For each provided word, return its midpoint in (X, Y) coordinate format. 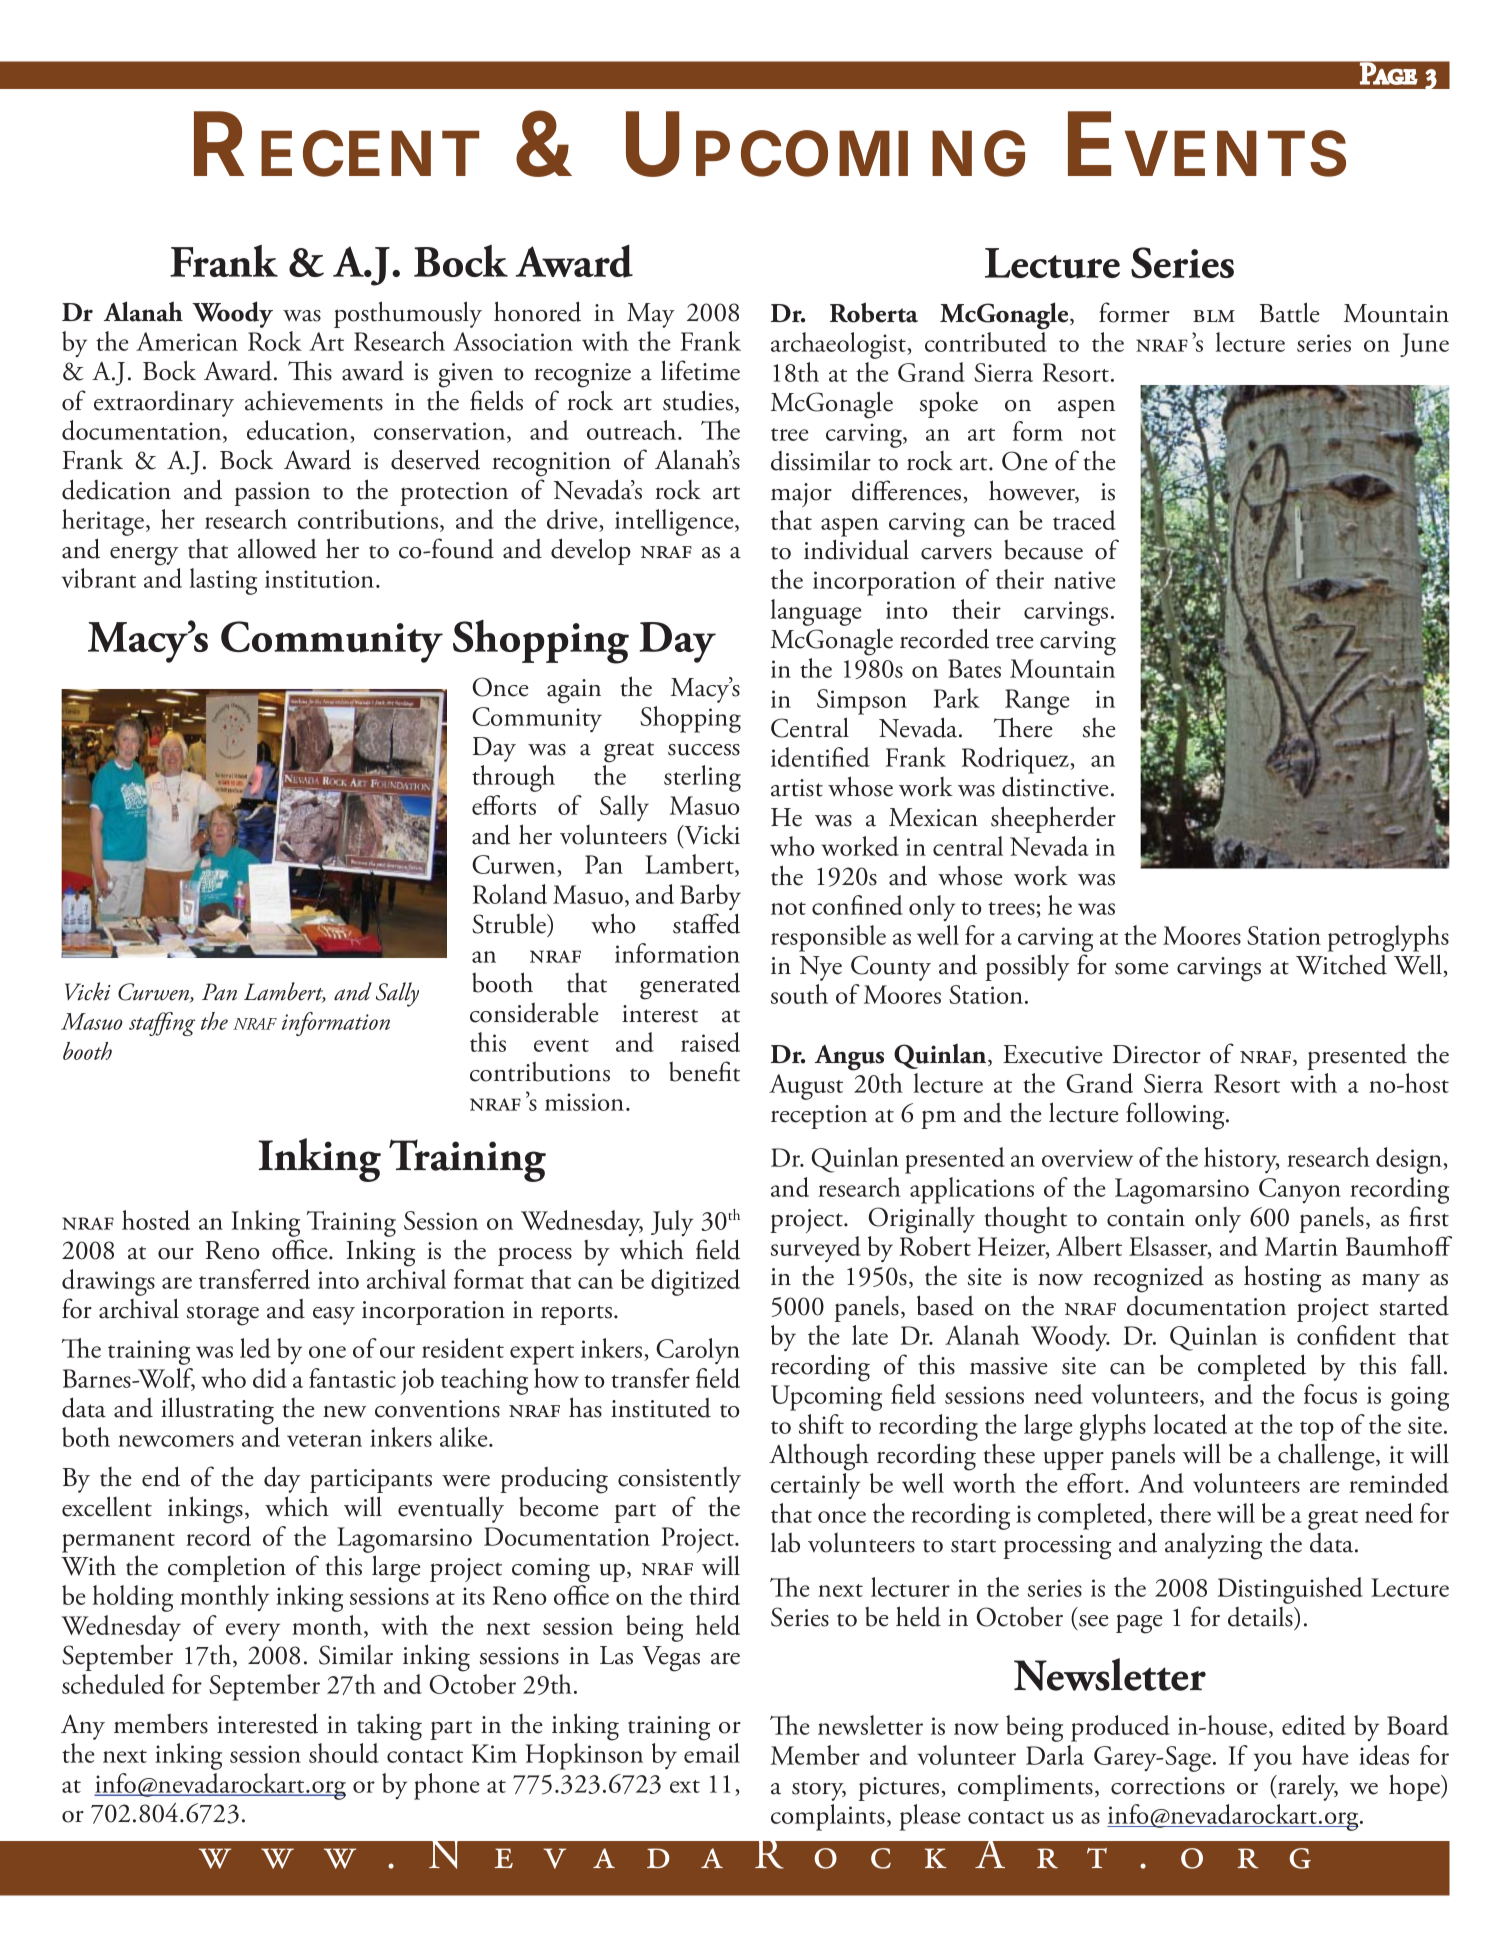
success (704, 750)
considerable (534, 1012)
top (1317, 1431)
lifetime (700, 370)
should (344, 1753)
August (806, 1087)
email (712, 1753)
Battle (1289, 312)
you (1273, 1762)
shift (821, 1424)
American (187, 341)
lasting (223, 581)
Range (1037, 702)
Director (1157, 1054)
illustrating (217, 1411)
